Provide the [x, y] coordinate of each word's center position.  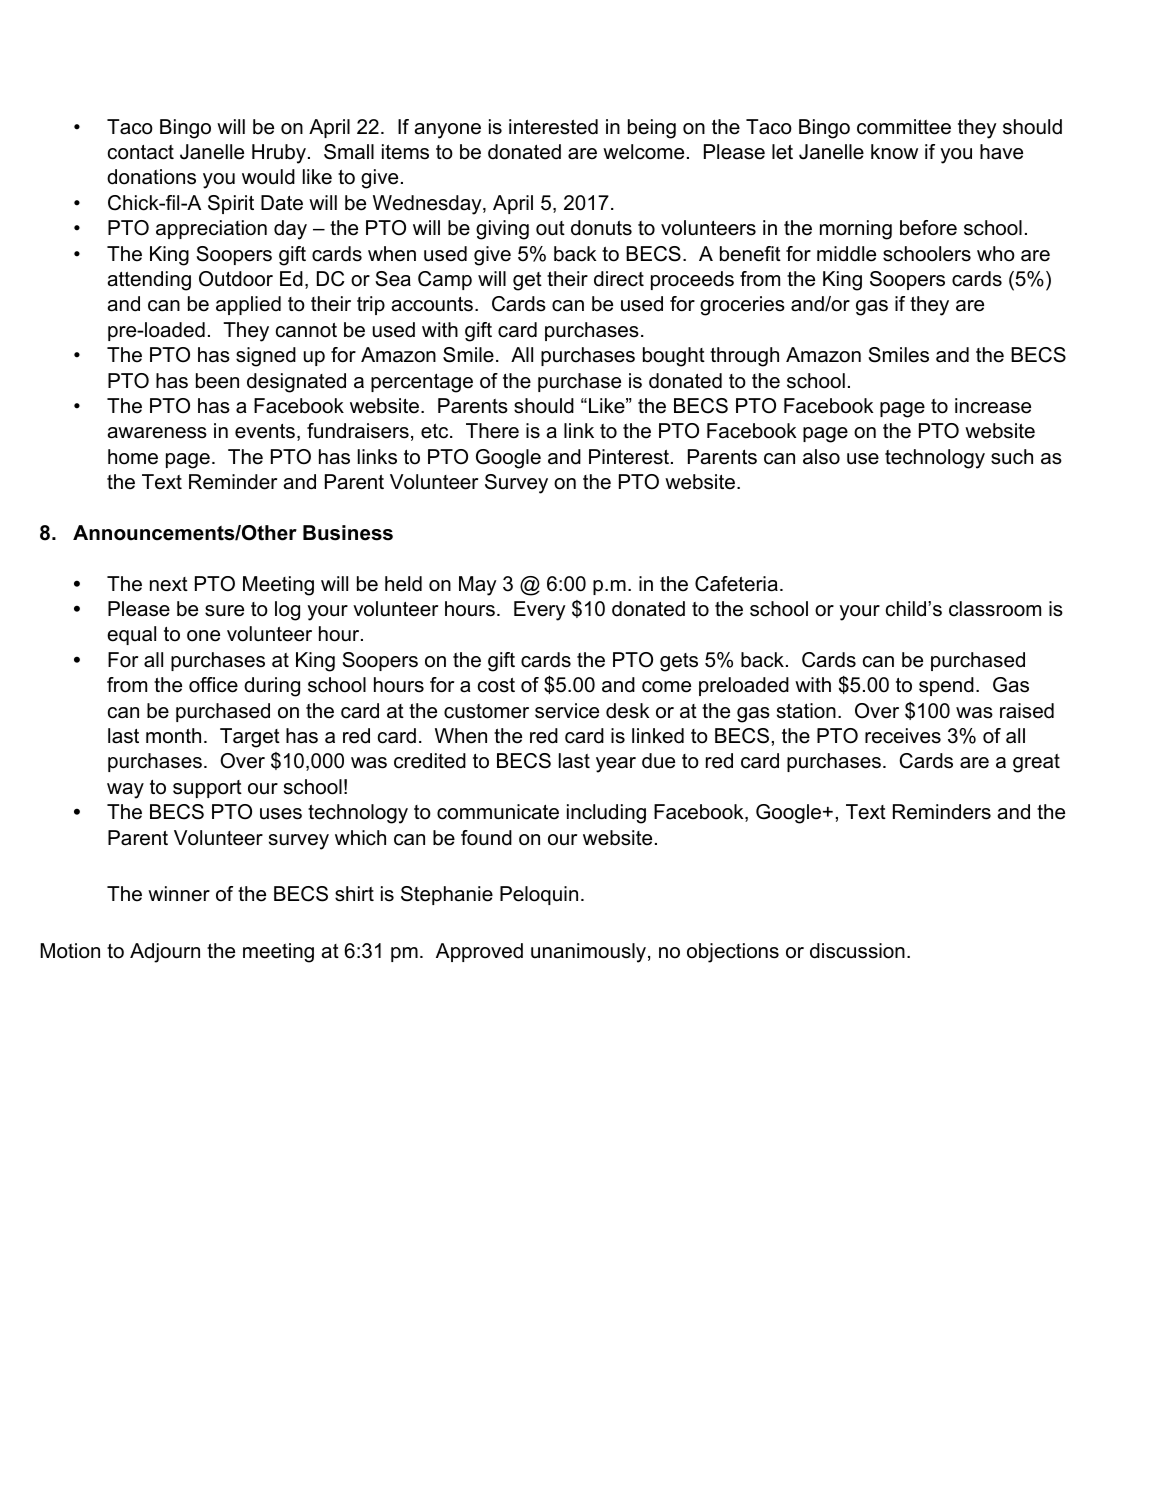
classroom [995, 609]
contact [141, 152]
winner [179, 894]
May [478, 586]
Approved [479, 952]
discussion [857, 951]
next [169, 584]
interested [553, 127]
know [894, 152]
